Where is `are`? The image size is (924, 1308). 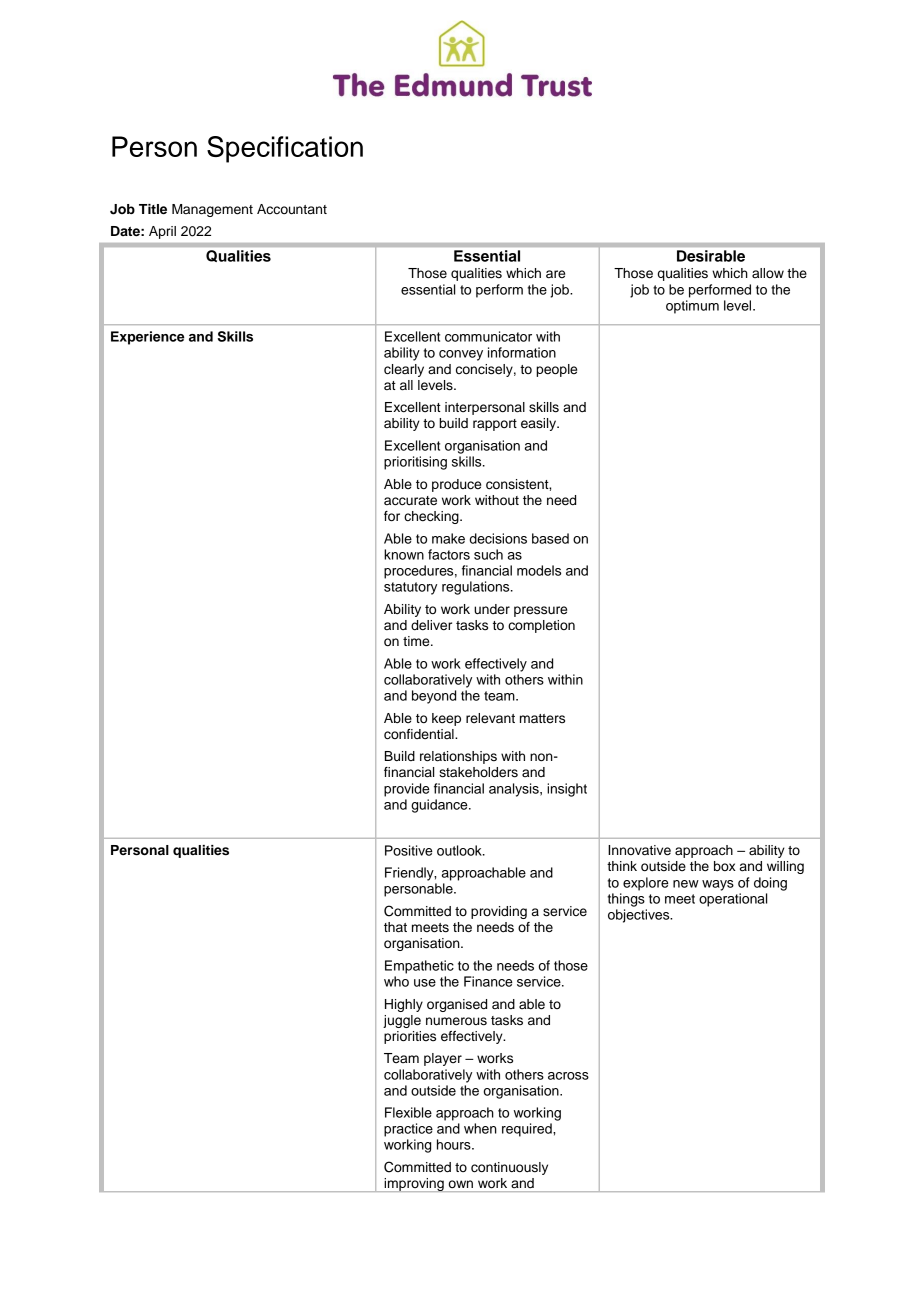 are is located at coordinates (555, 274).
